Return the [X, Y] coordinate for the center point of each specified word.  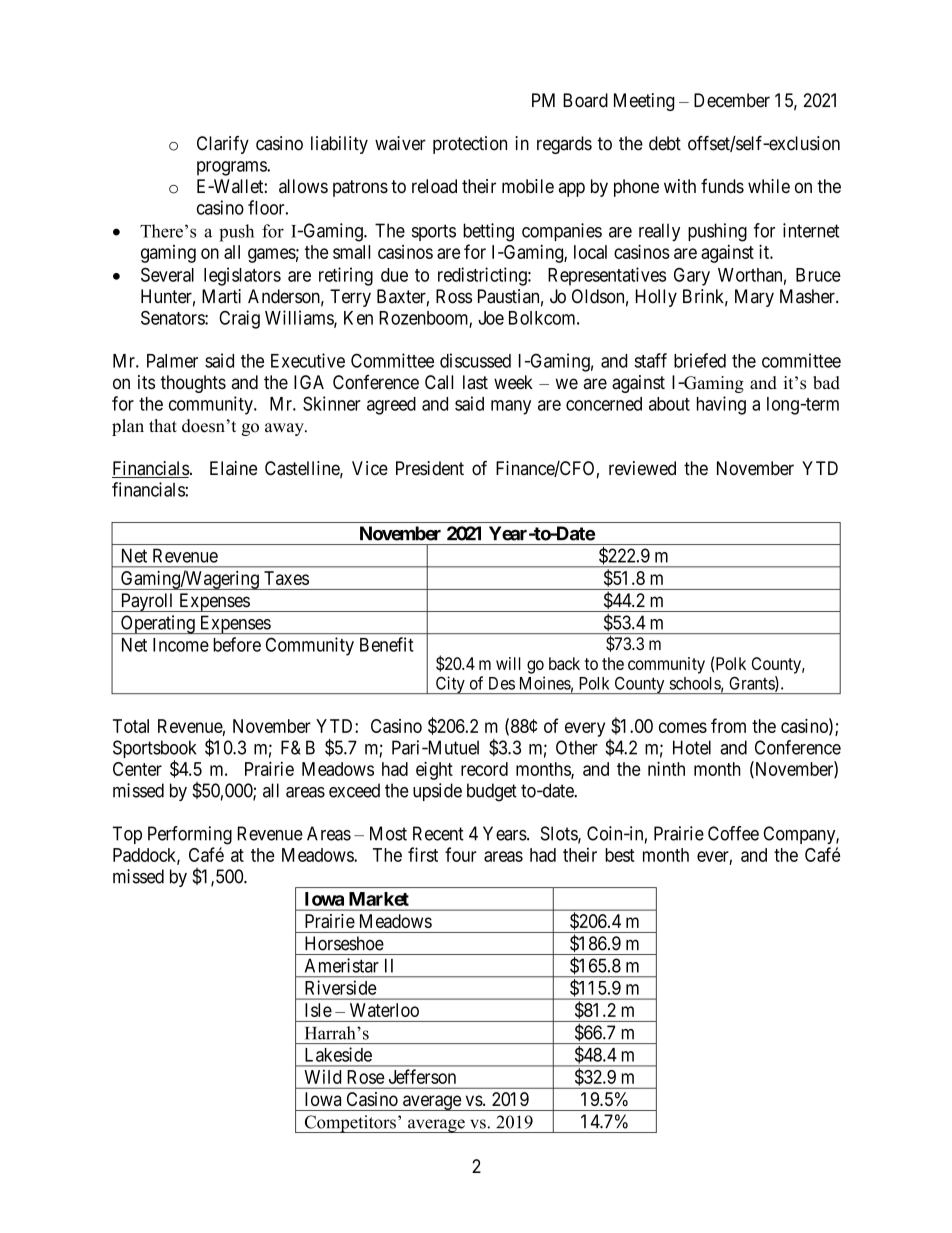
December [732, 100]
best [620, 855]
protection [470, 145]
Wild [323, 1077]
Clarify [223, 145]
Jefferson [422, 1076]
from [728, 725]
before [237, 644]
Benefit [387, 644]
